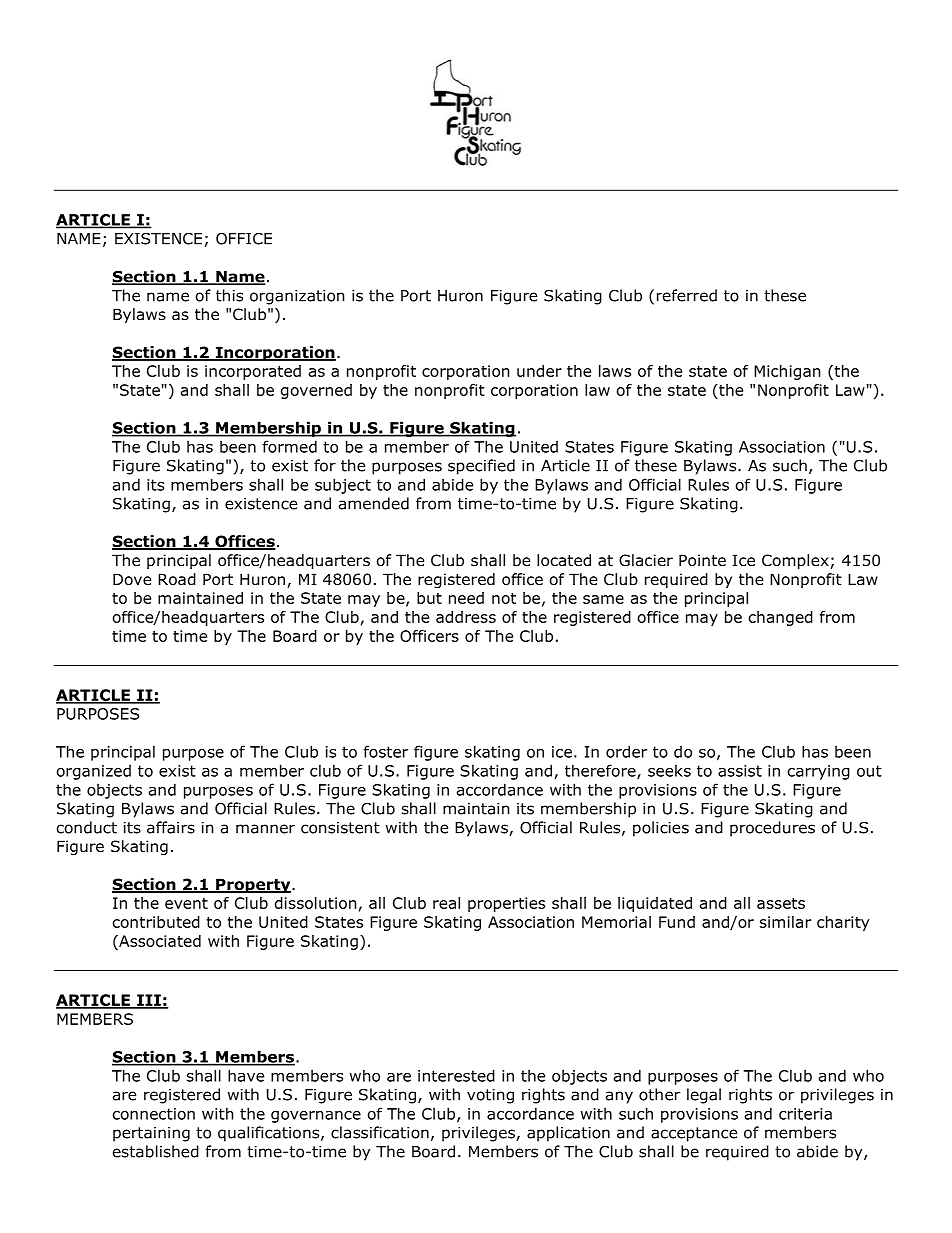 Image resolution: width=952 pixels, height=1233 pixels. I want to click on Complex, so click(795, 561).
